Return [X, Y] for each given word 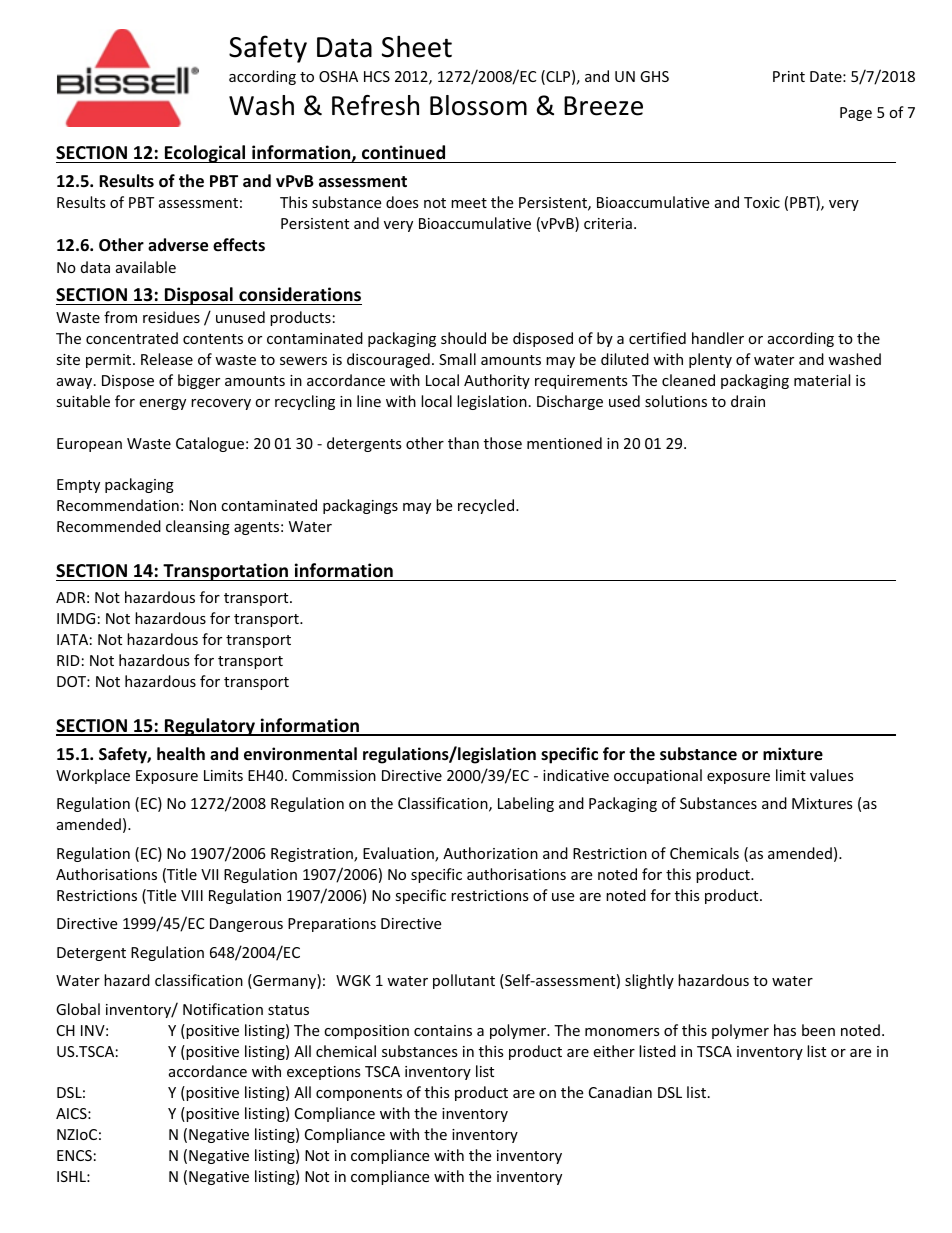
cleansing [198, 527]
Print [789, 76]
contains [443, 1030]
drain [748, 401]
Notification [223, 1009]
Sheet [417, 46]
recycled [486, 506]
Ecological [205, 154]
